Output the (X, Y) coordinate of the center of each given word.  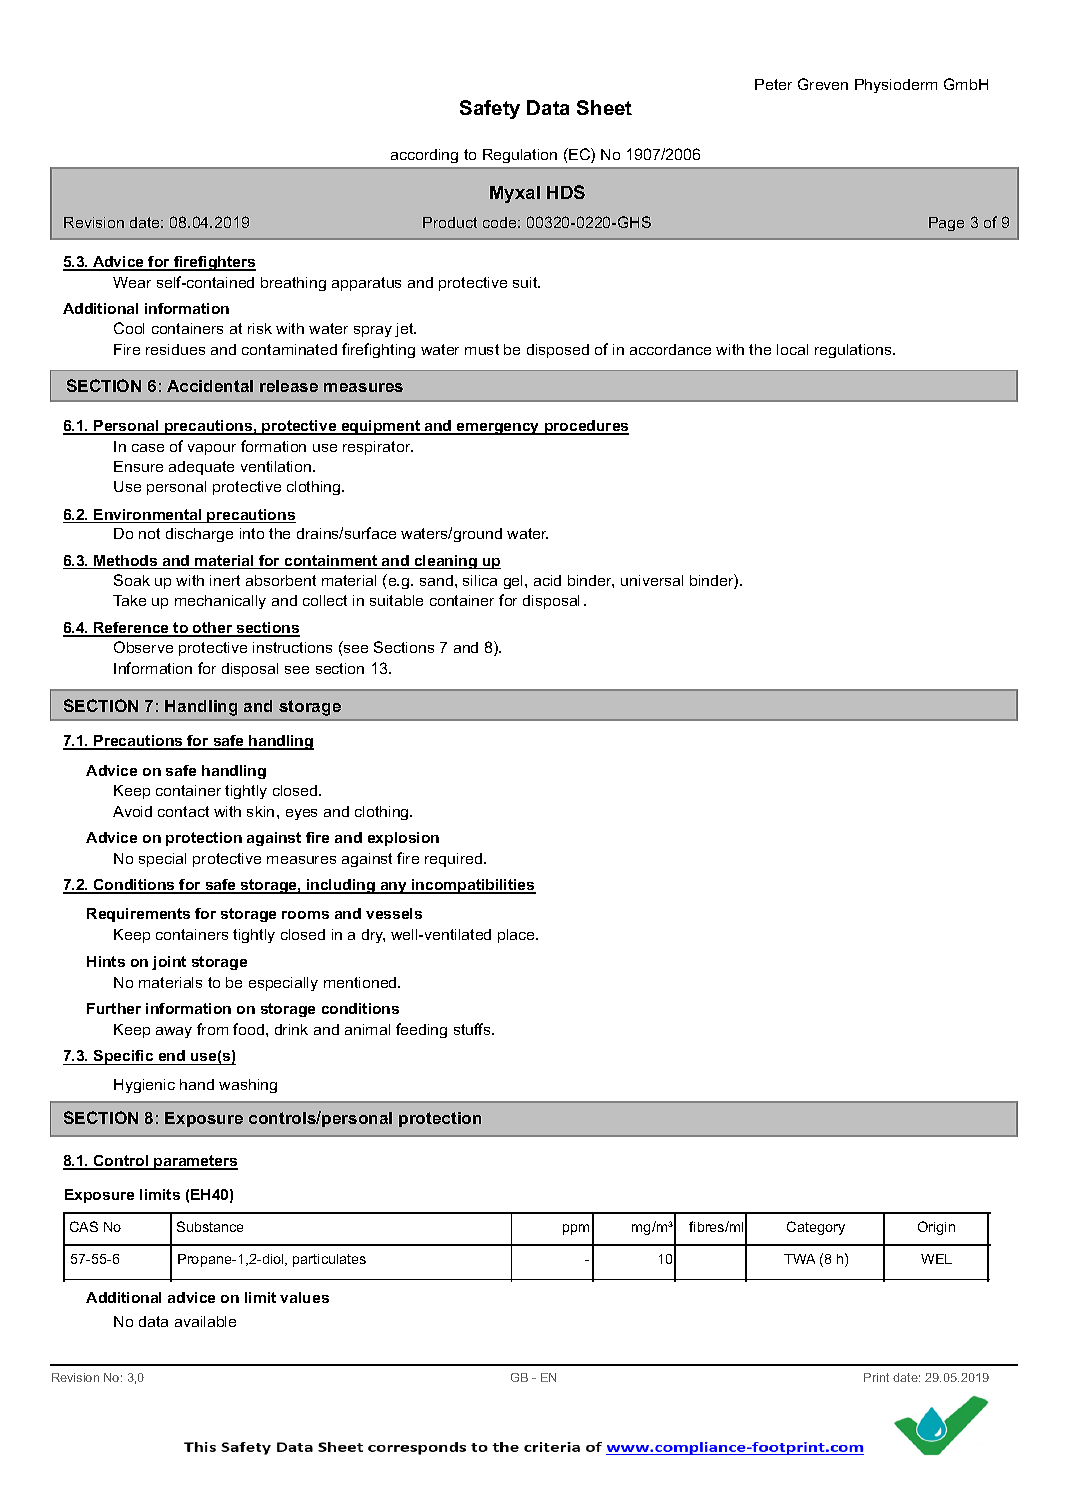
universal (652, 580)
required (455, 860)
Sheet (604, 107)
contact (183, 811)
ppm (576, 1229)
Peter (773, 84)
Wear (132, 282)
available (205, 1321)
